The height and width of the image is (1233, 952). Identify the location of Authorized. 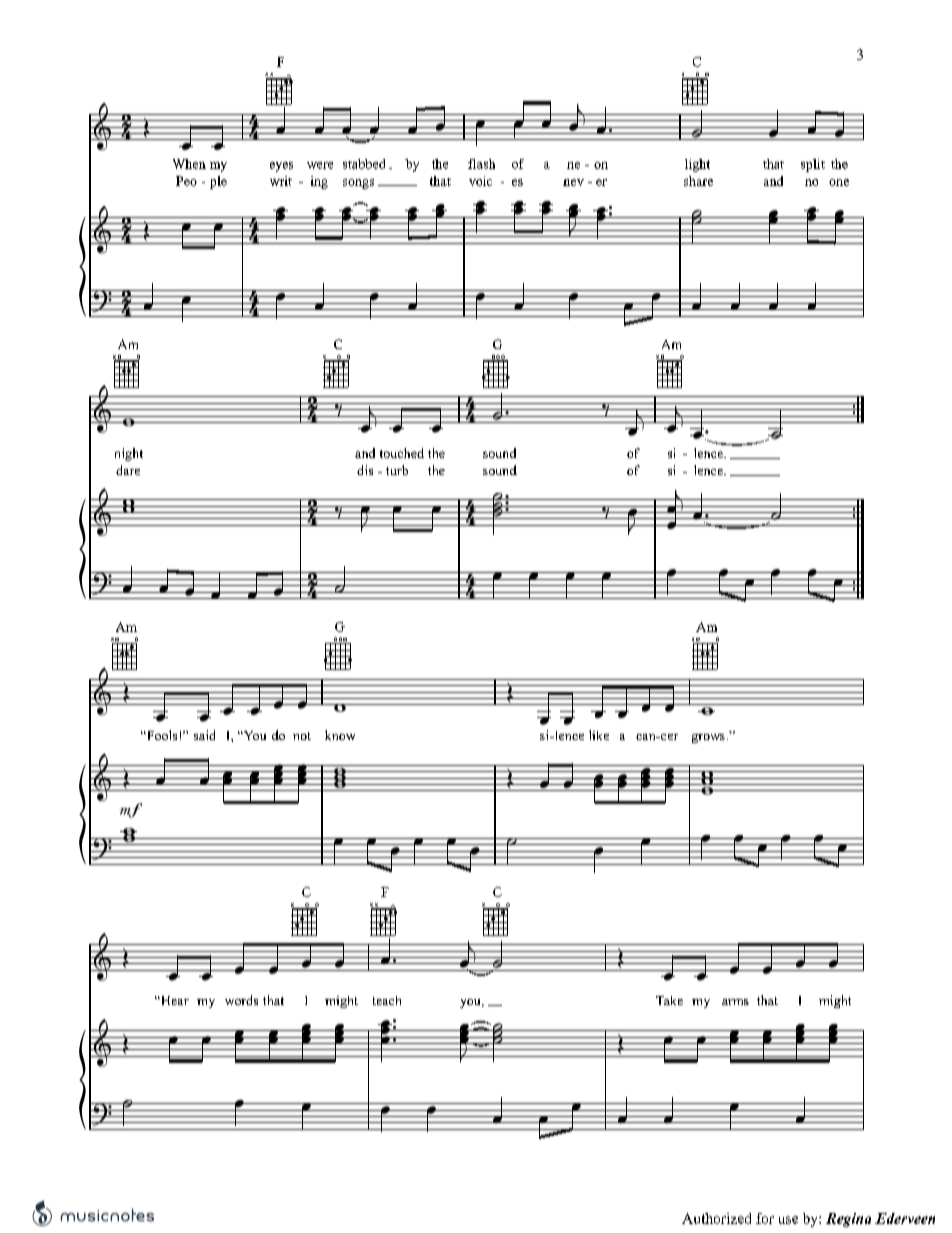
(716, 1218).
